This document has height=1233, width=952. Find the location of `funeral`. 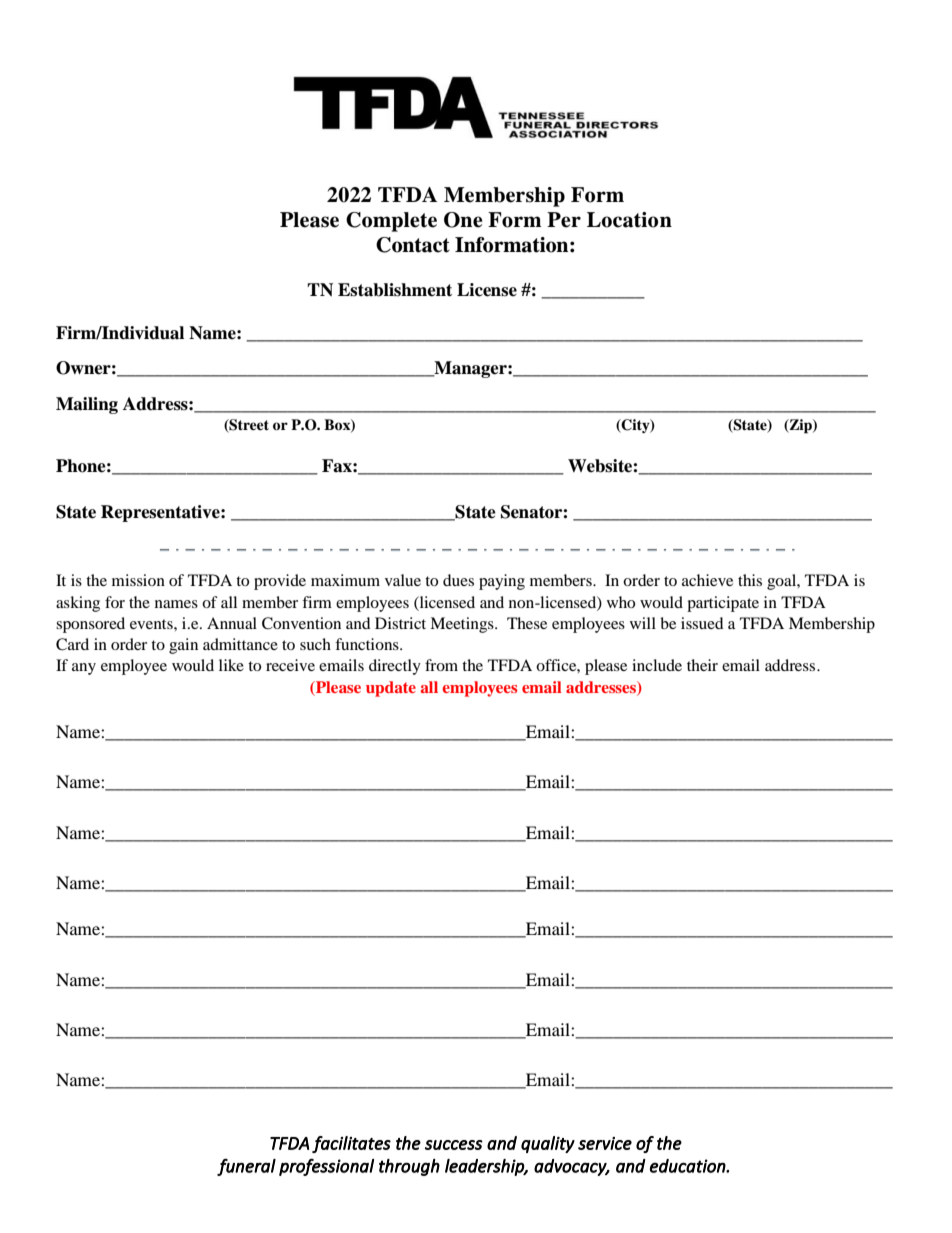

funeral is located at coordinates (246, 1167).
